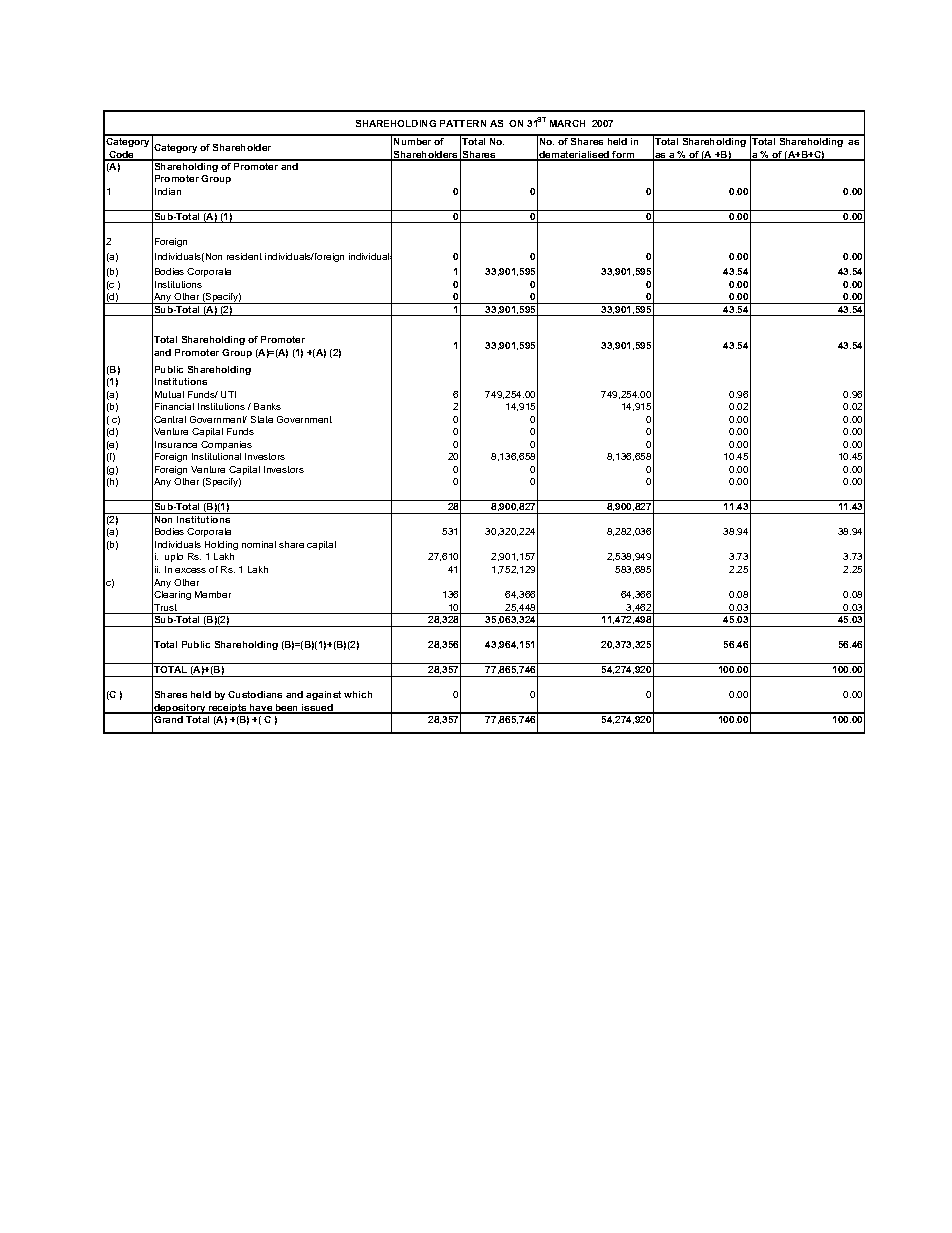 The height and width of the document is (1233, 952). What do you see at coordinates (358, 694) in the document?
I see `which` at bounding box center [358, 694].
